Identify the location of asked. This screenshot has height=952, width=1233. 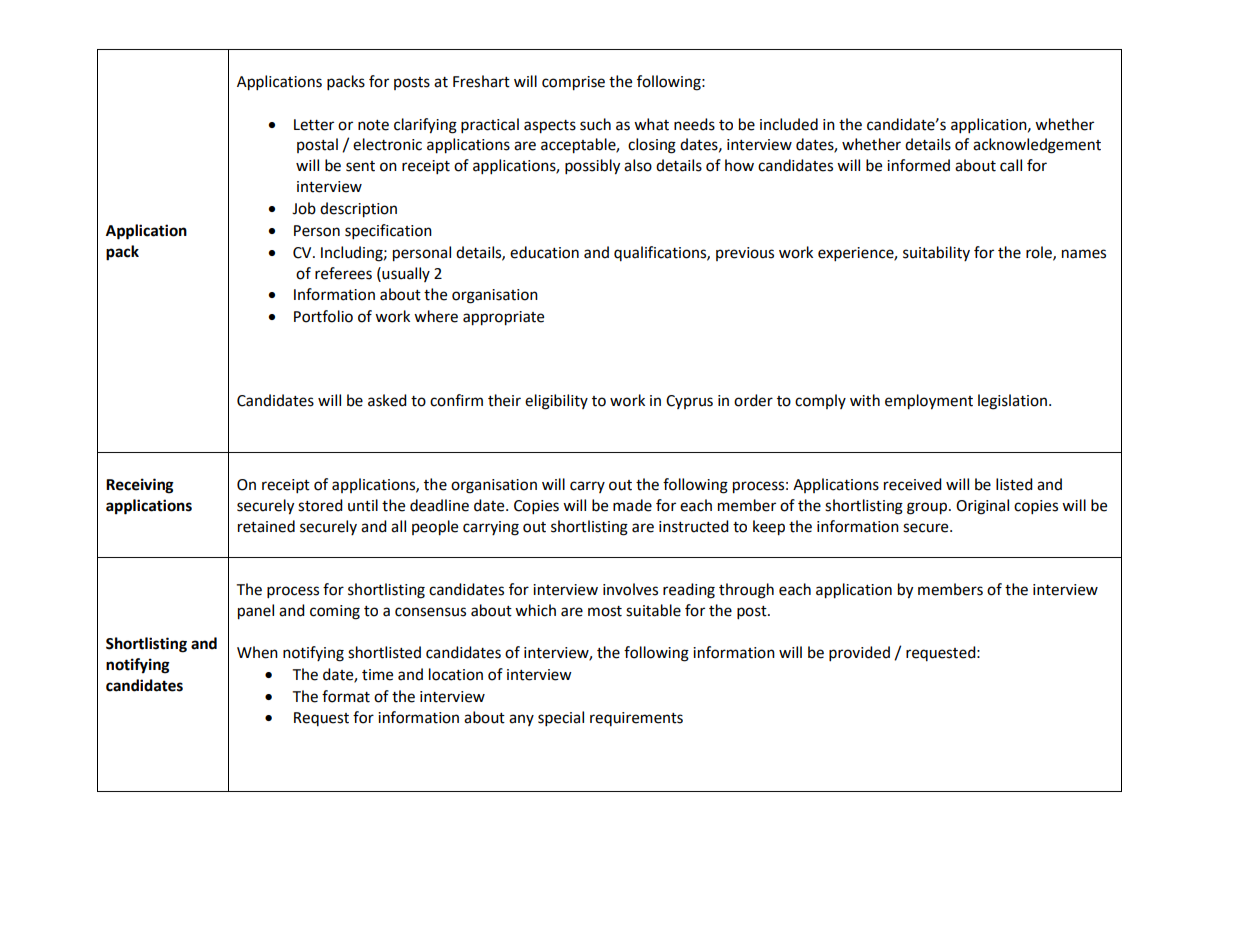
(387, 400).
